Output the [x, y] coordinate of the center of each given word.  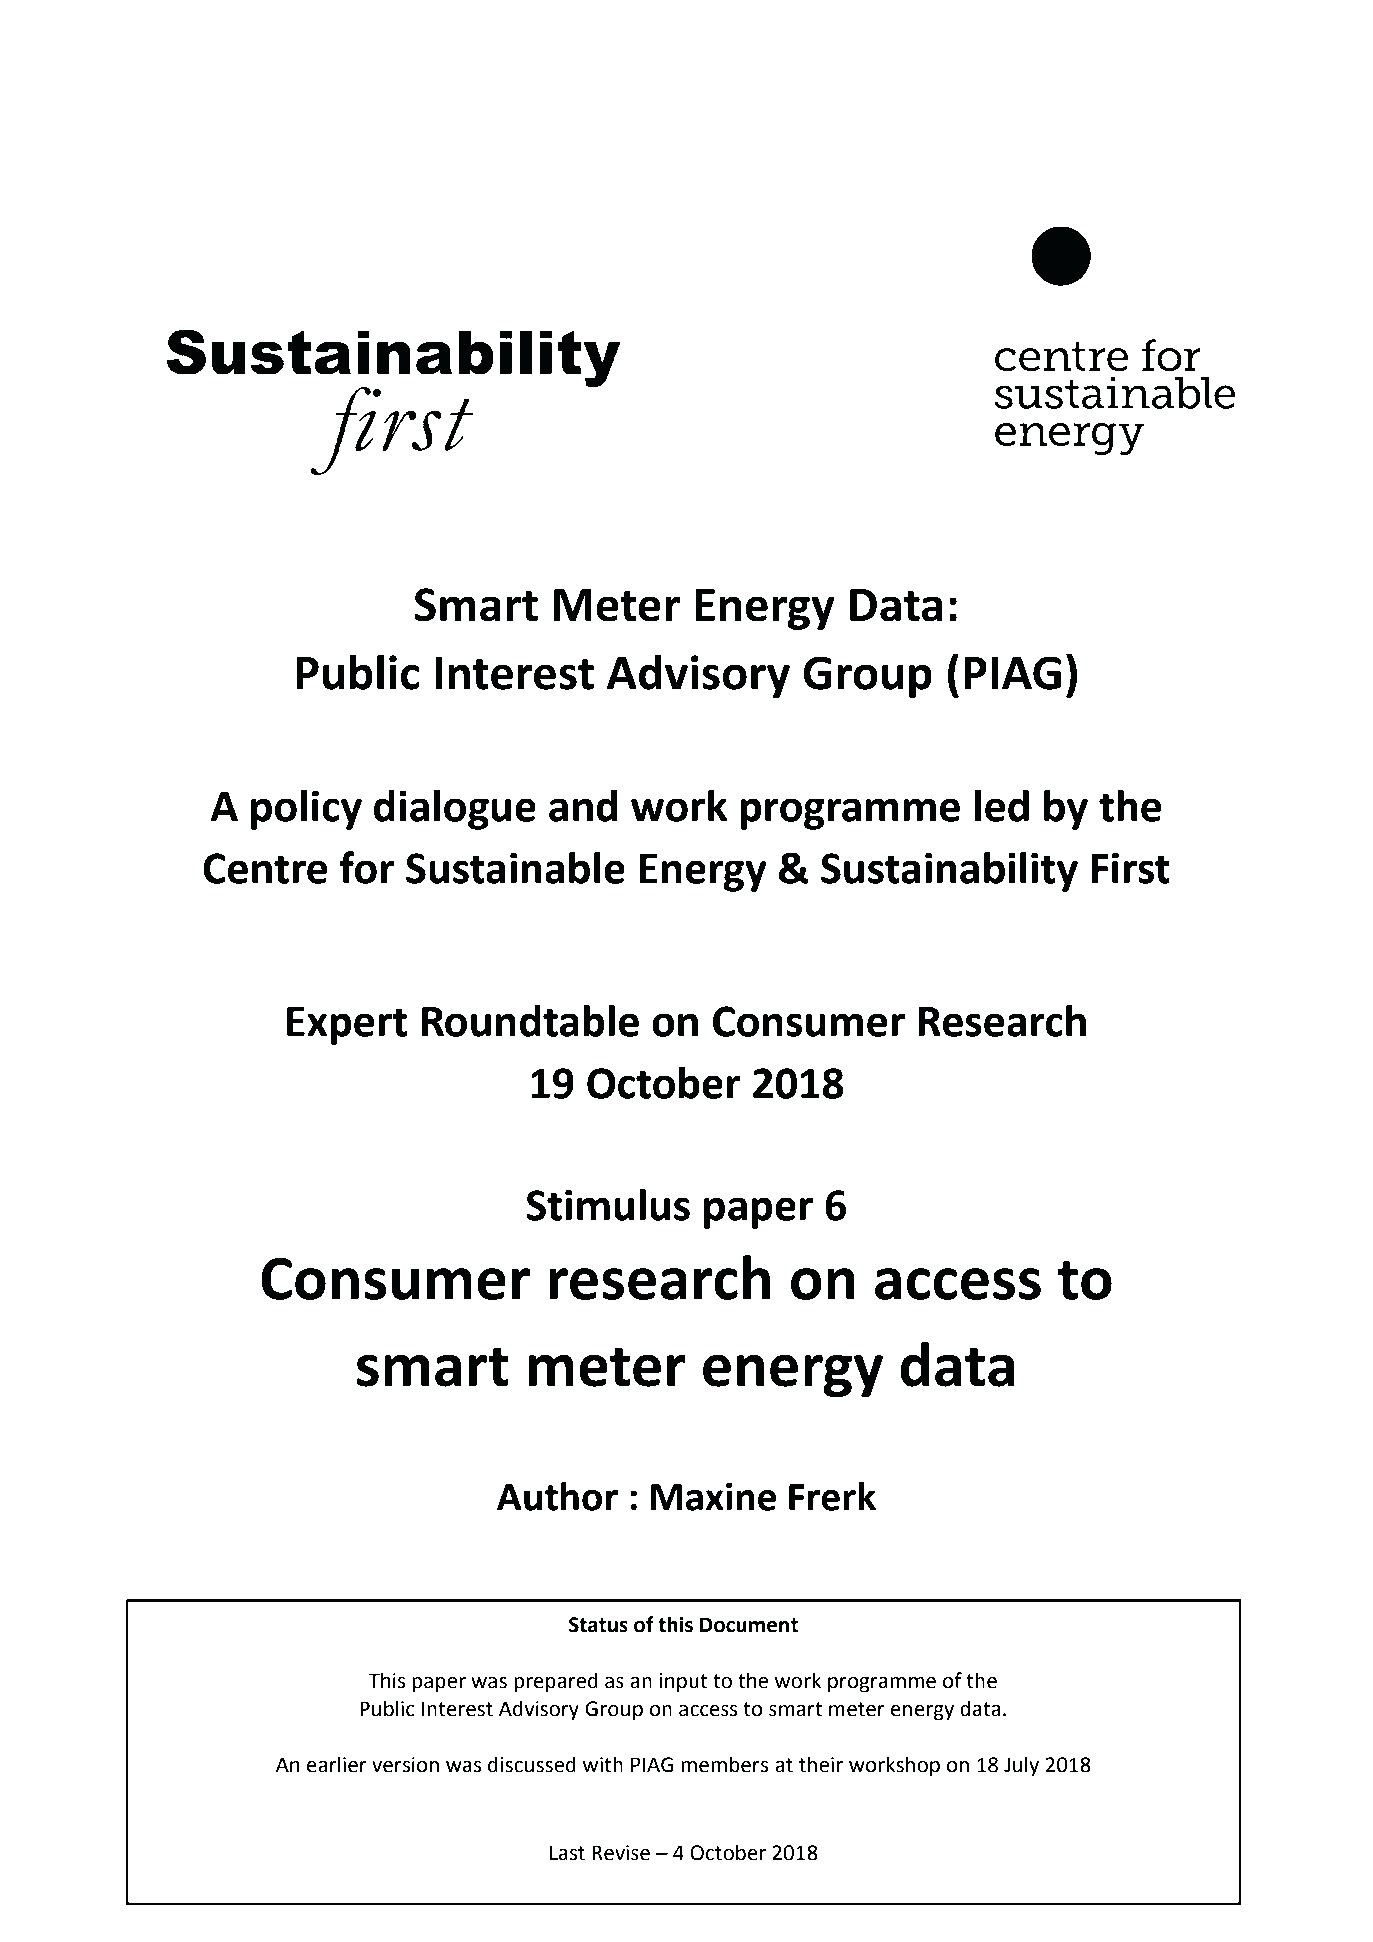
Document [749, 1625]
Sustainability [949, 872]
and [583, 806]
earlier [337, 1764]
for [367, 867]
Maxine [713, 1496]
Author [557, 1496]
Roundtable [530, 1021]
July [1021, 1766]
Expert [347, 1026]
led [1002, 806]
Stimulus [608, 1205]
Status [598, 1625]
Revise [621, 1853]
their [821, 1764]
